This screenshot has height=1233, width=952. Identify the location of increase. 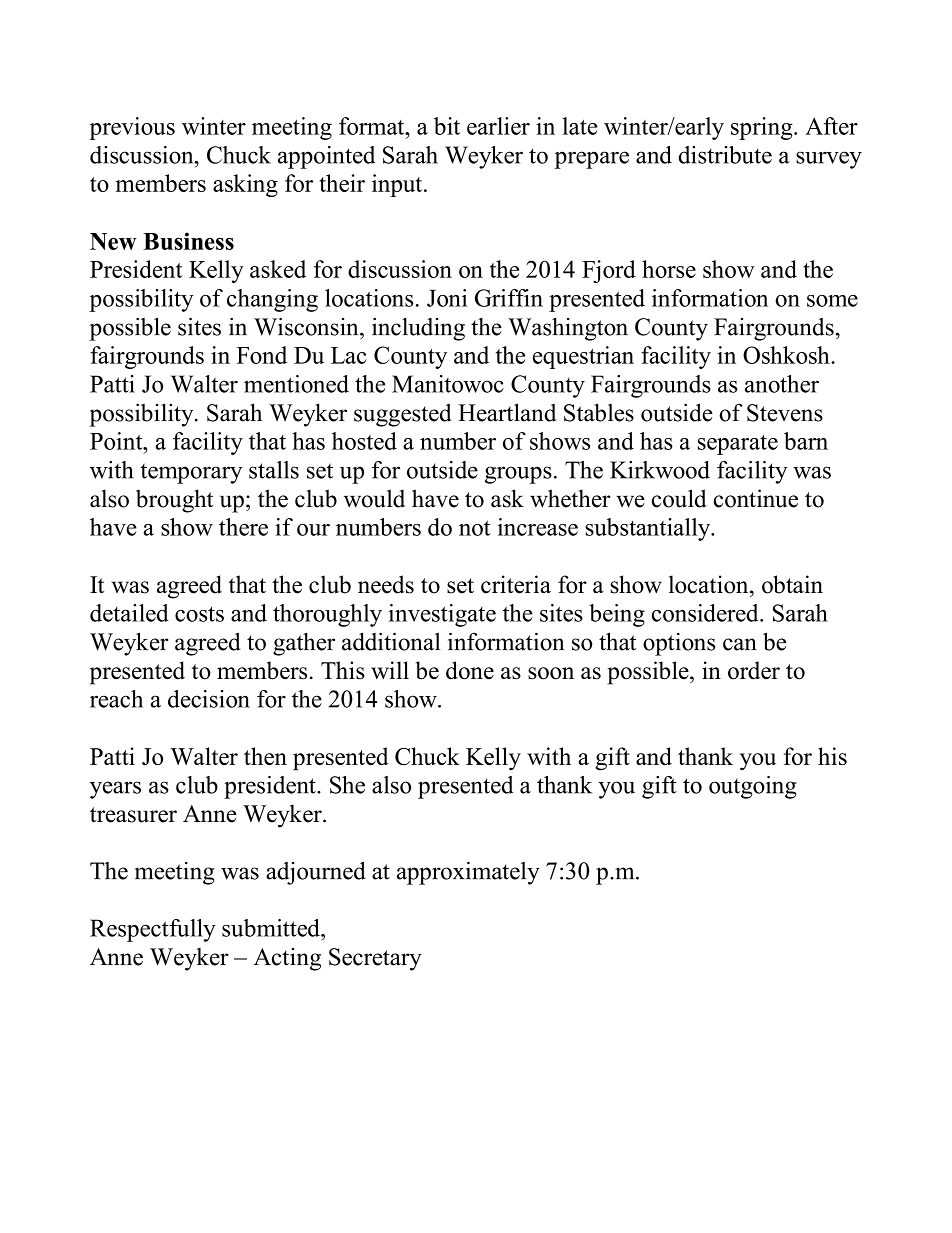
(537, 527).
